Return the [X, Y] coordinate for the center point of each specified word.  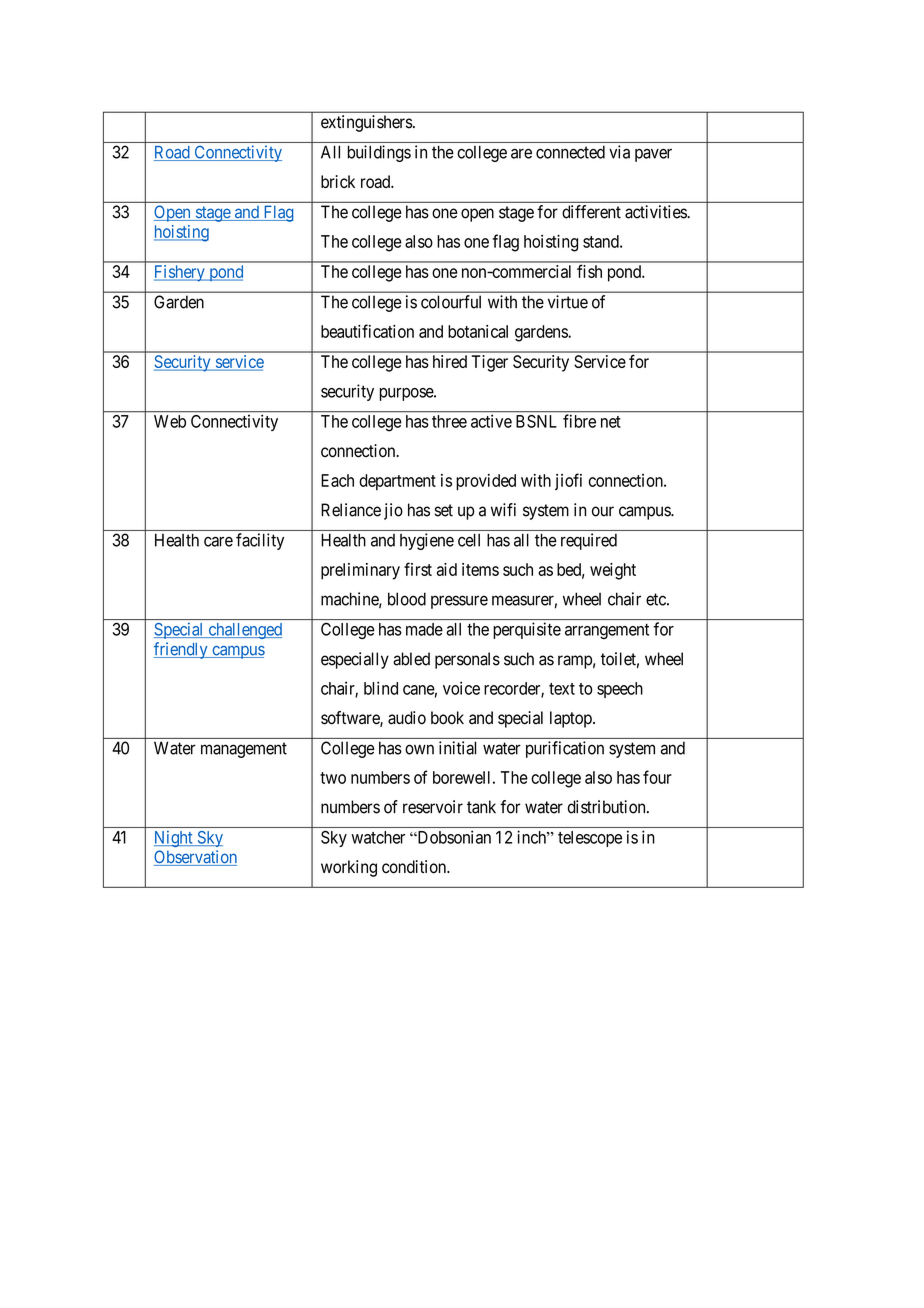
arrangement [607, 631]
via [619, 152]
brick [338, 181]
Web [170, 421]
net [611, 422]
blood [407, 599]
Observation [195, 858]
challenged [244, 631]
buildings [379, 153]
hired [450, 361]
